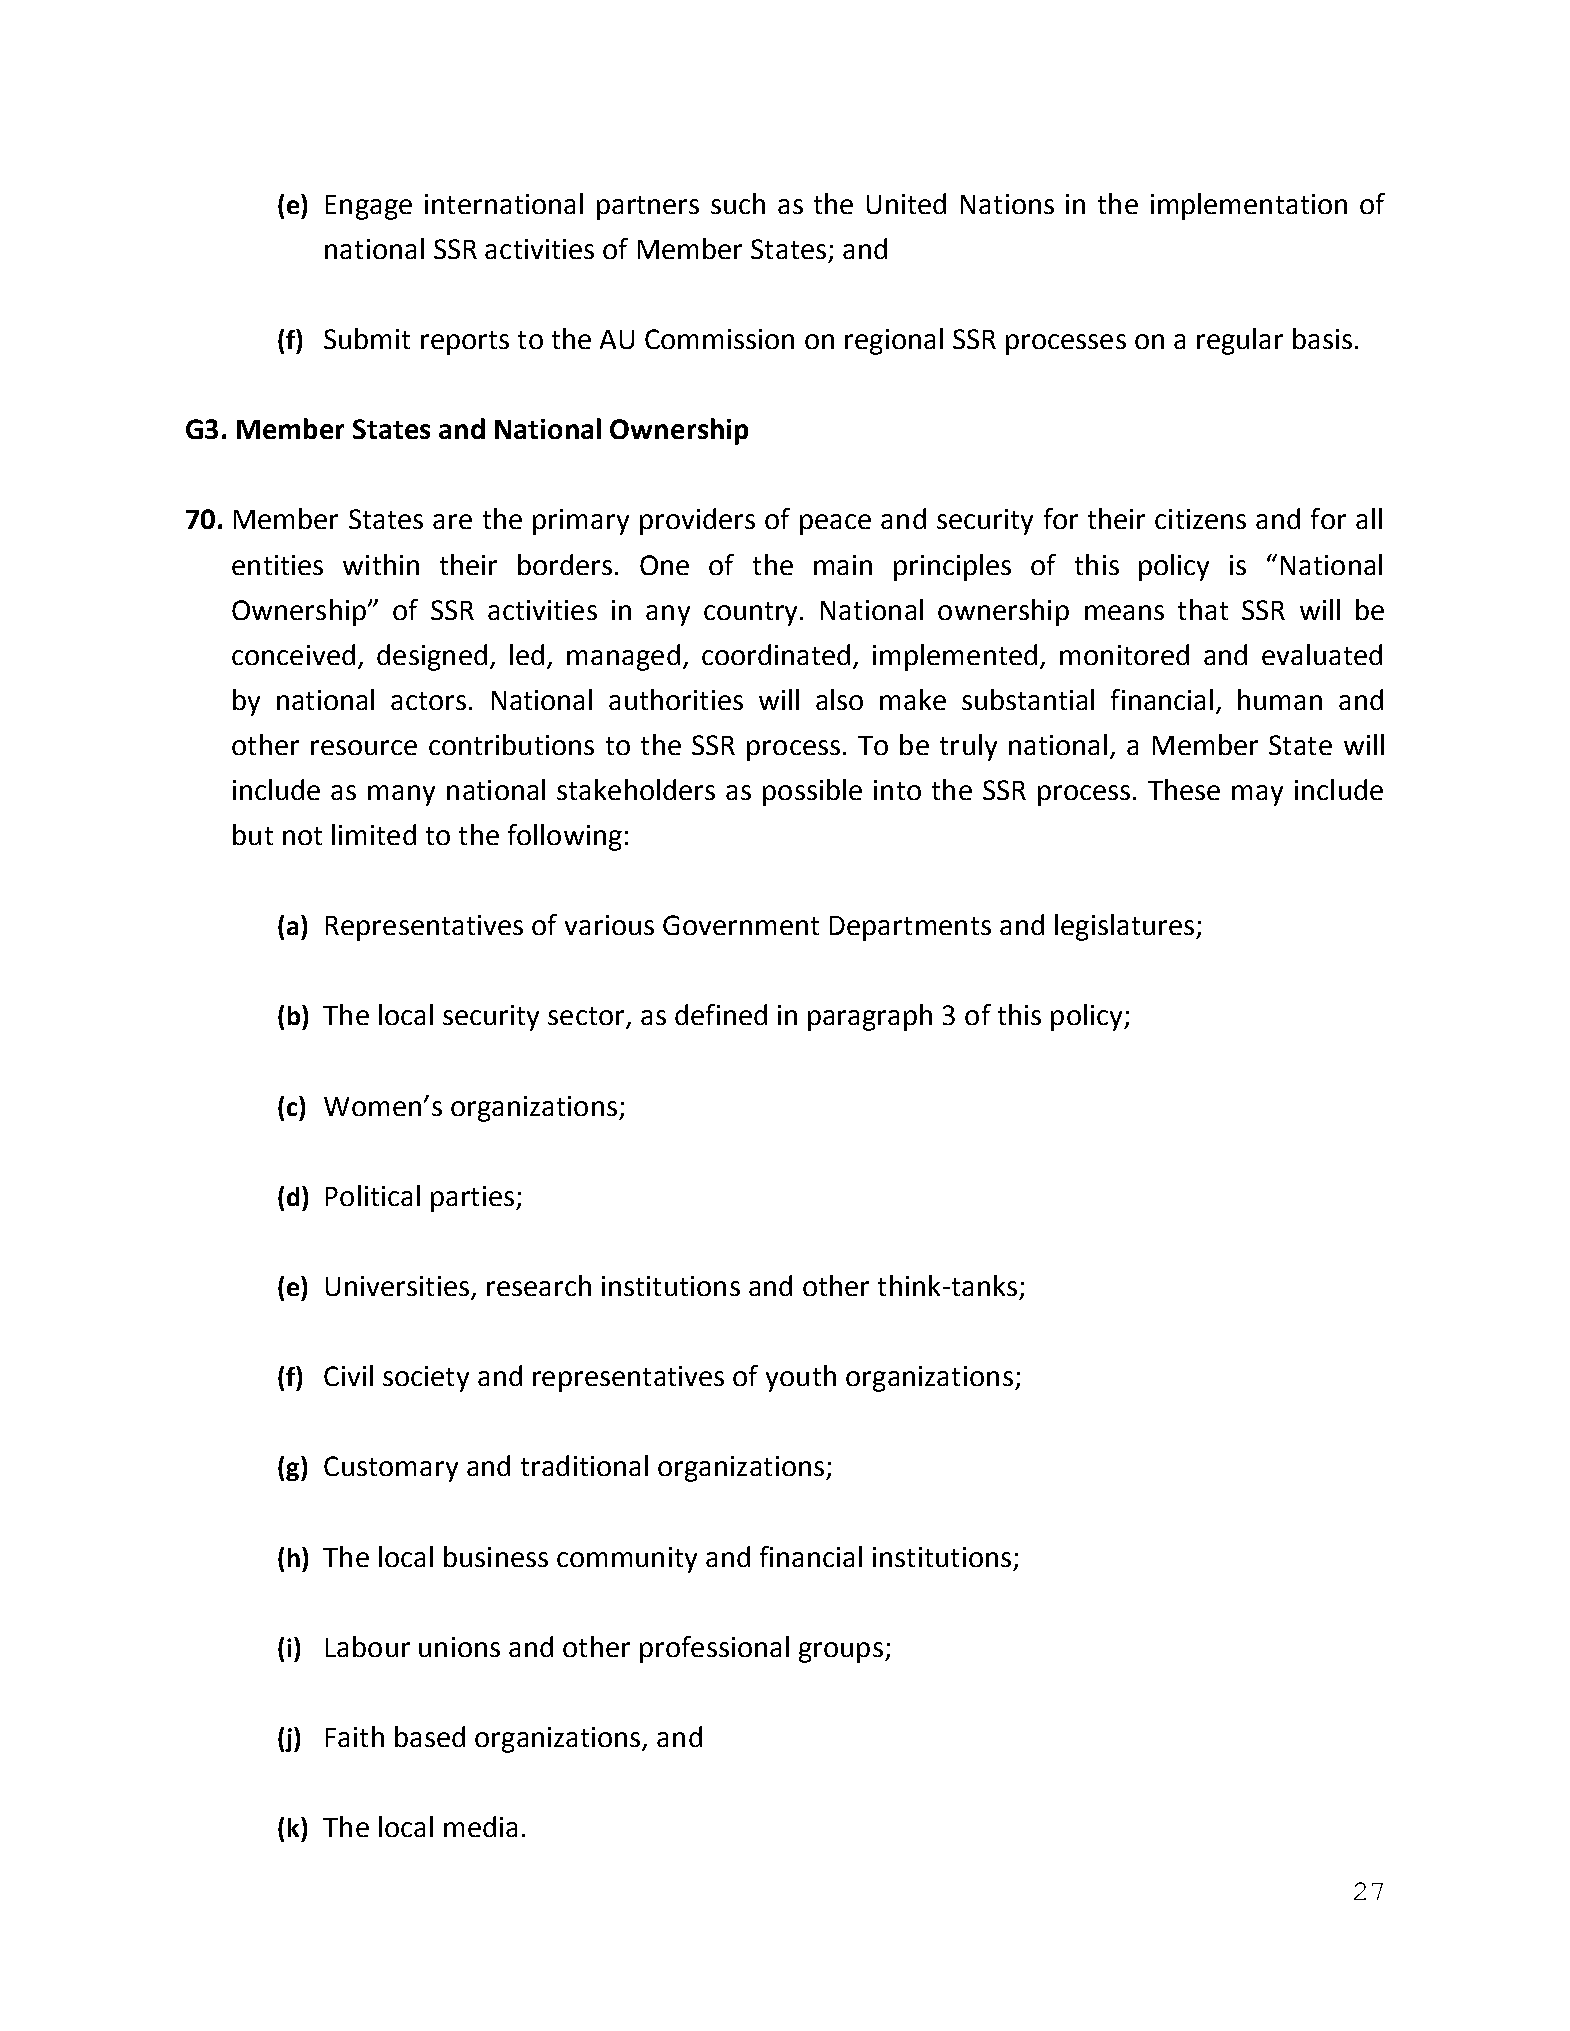 The height and width of the screenshot is (2031, 1570). What do you see at coordinates (714, 1649) in the screenshot?
I see `professional` at bounding box center [714, 1649].
